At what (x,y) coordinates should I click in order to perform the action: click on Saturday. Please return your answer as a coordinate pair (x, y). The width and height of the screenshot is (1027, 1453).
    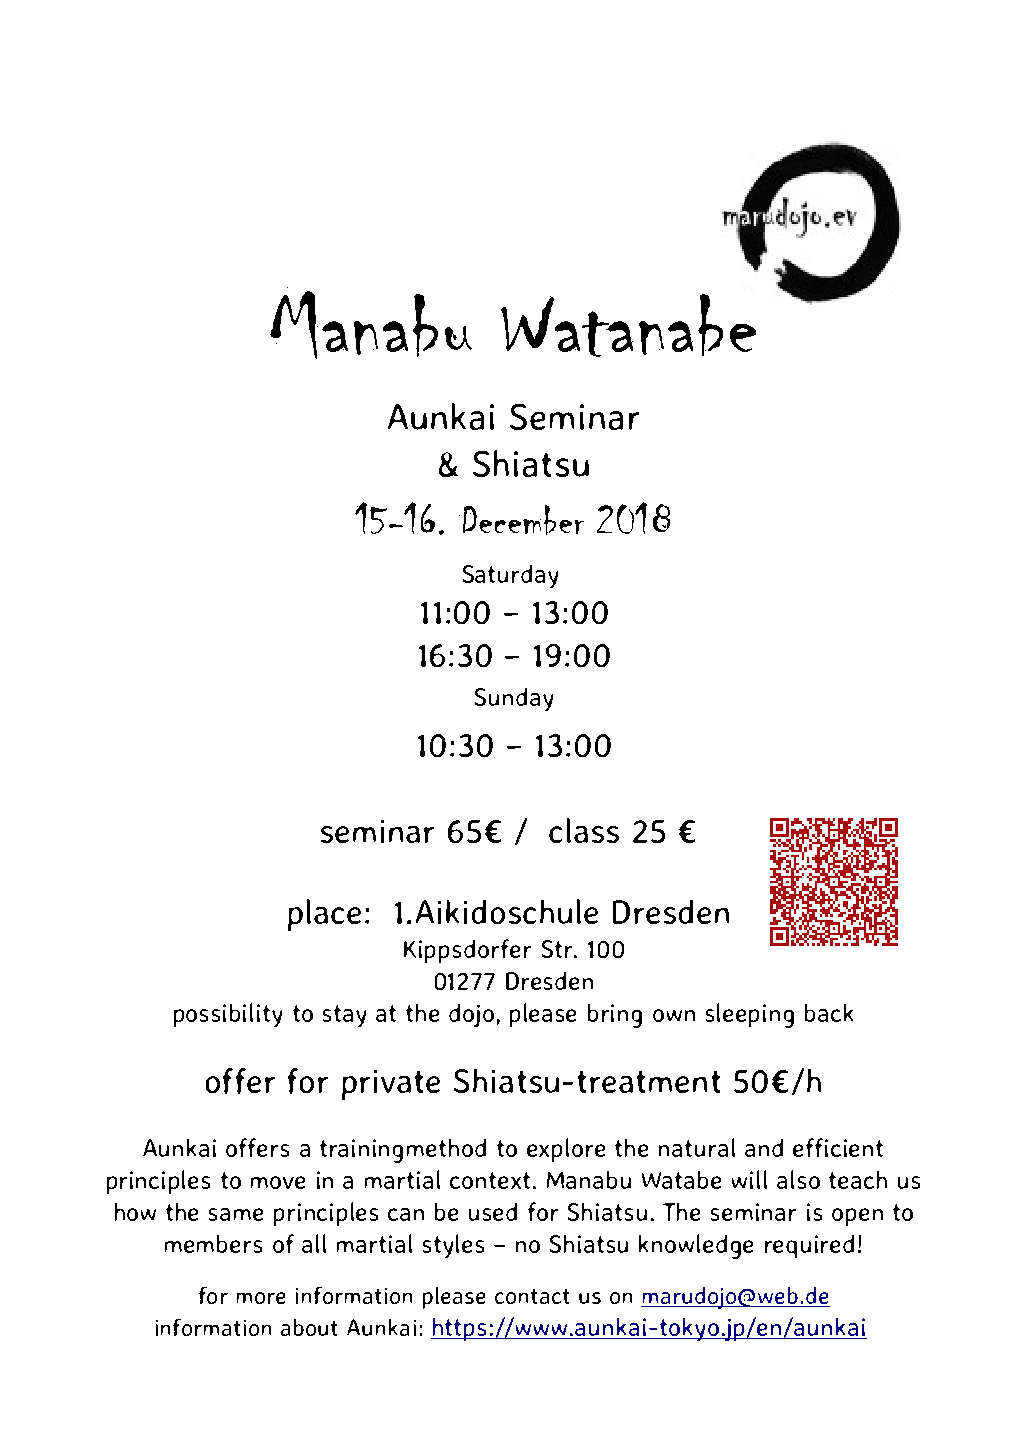
    Looking at the image, I should click on (510, 576).
